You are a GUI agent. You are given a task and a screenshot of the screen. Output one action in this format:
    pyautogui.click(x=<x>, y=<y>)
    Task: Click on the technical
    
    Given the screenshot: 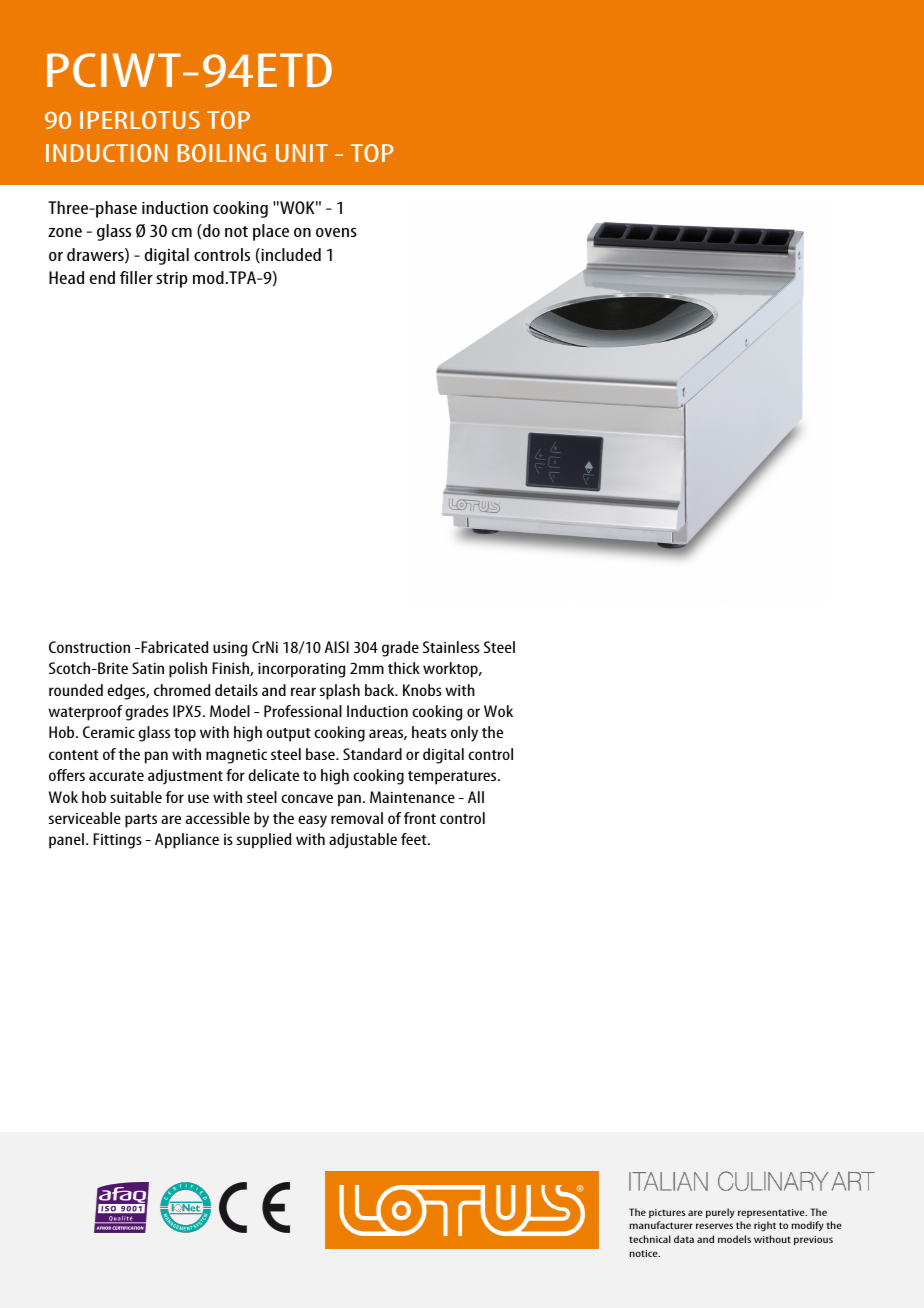 What is the action you would take?
    pyautogui.click(x=650, y=1239)
